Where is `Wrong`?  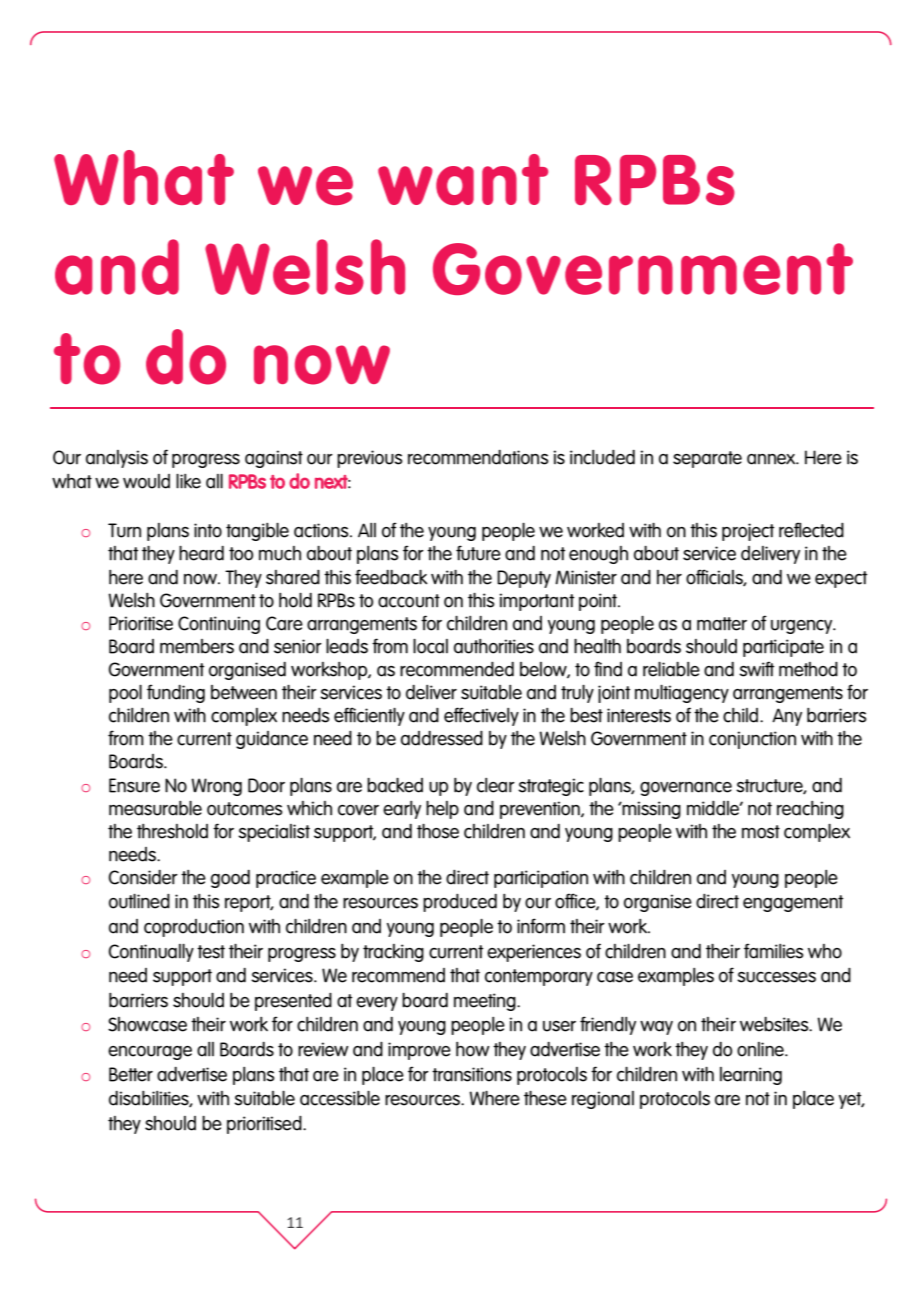
Wrong is located at coordinates (216, 787).
